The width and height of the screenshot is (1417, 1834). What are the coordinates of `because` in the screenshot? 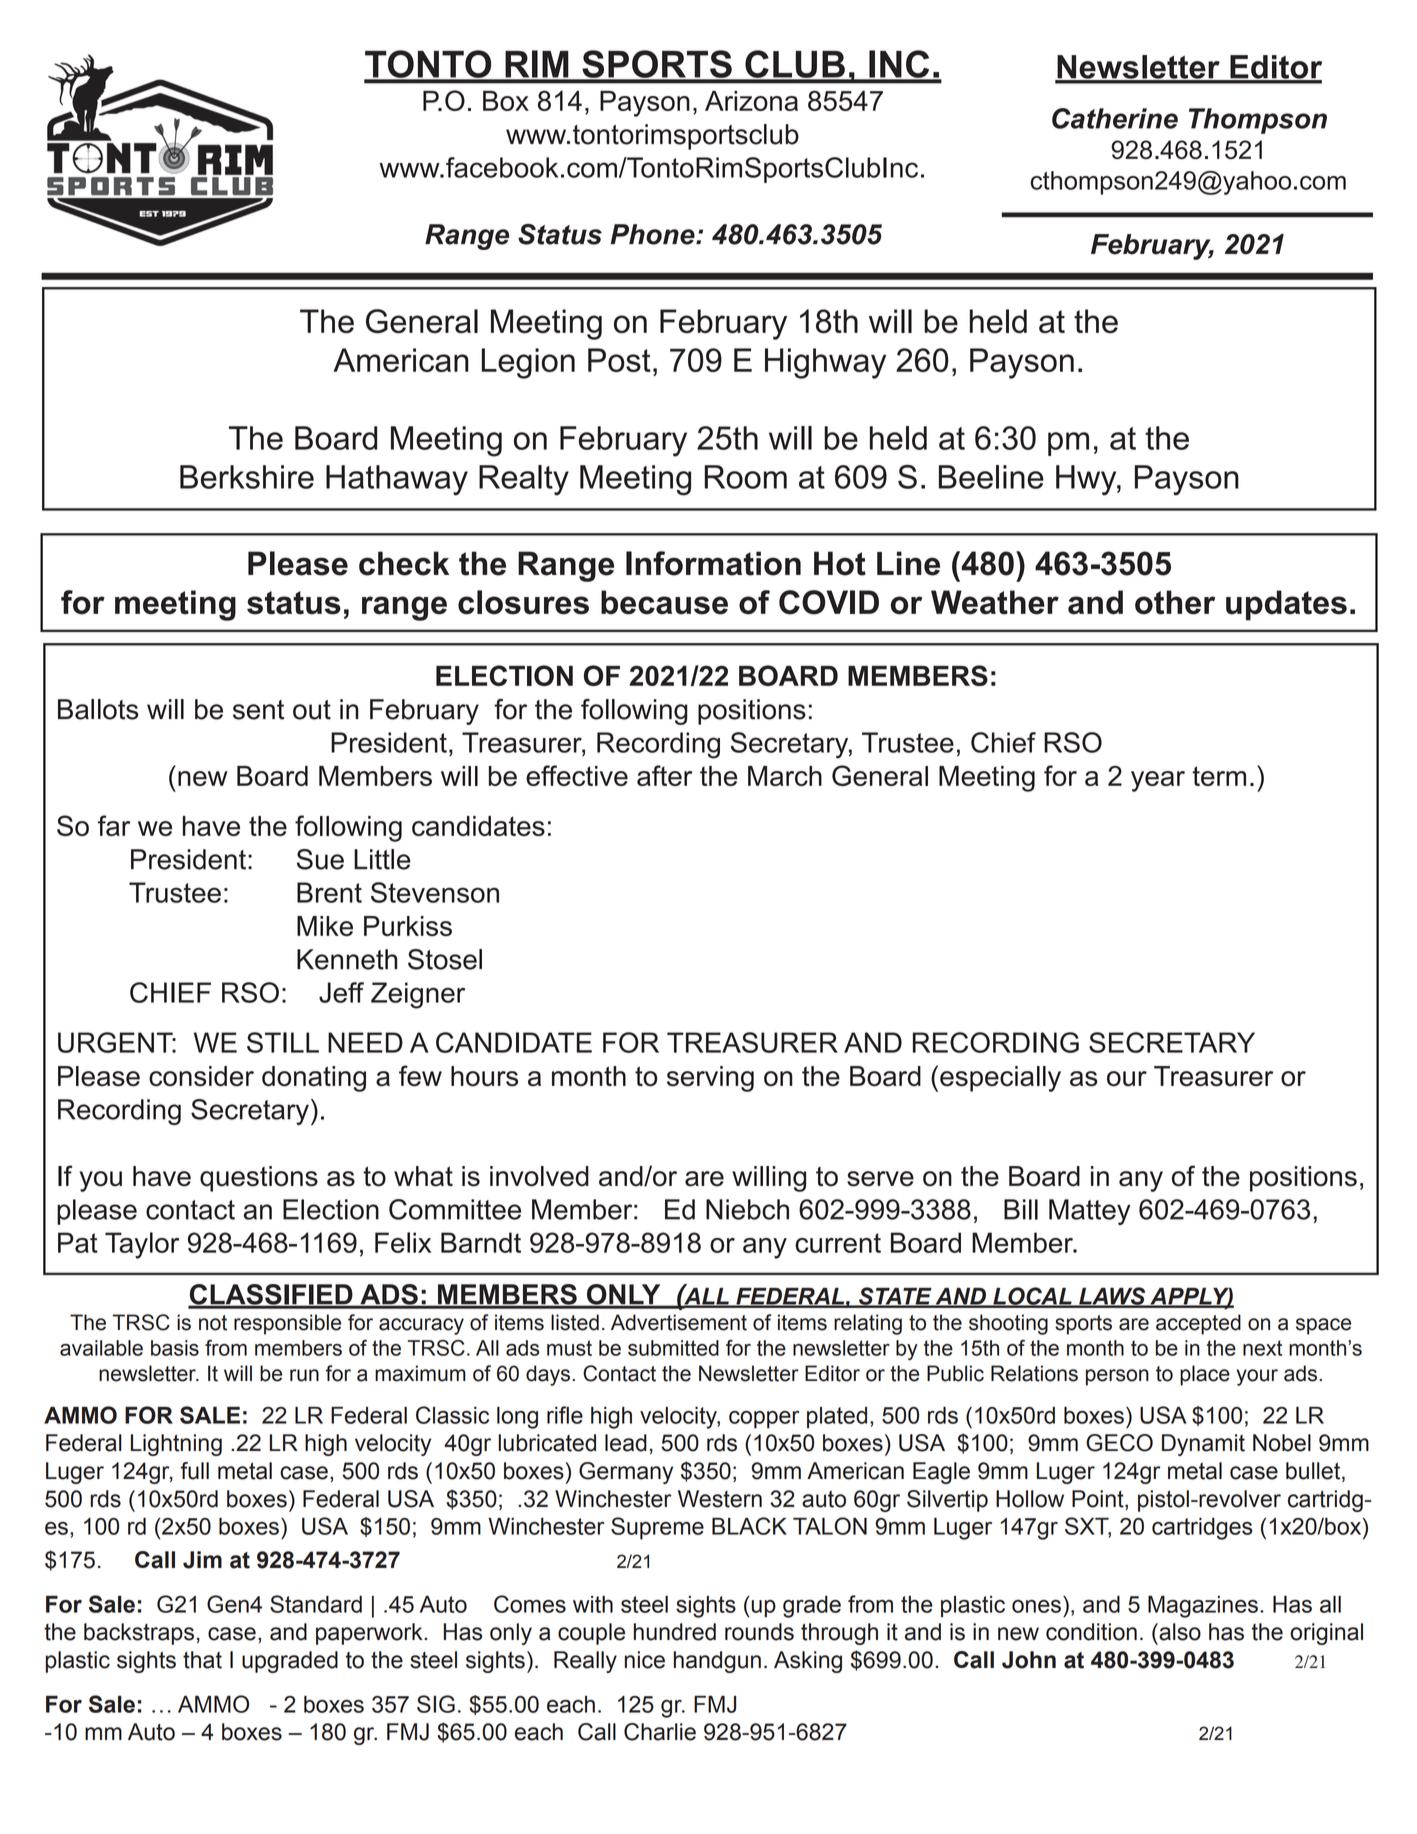 It's located at (664, 602).
